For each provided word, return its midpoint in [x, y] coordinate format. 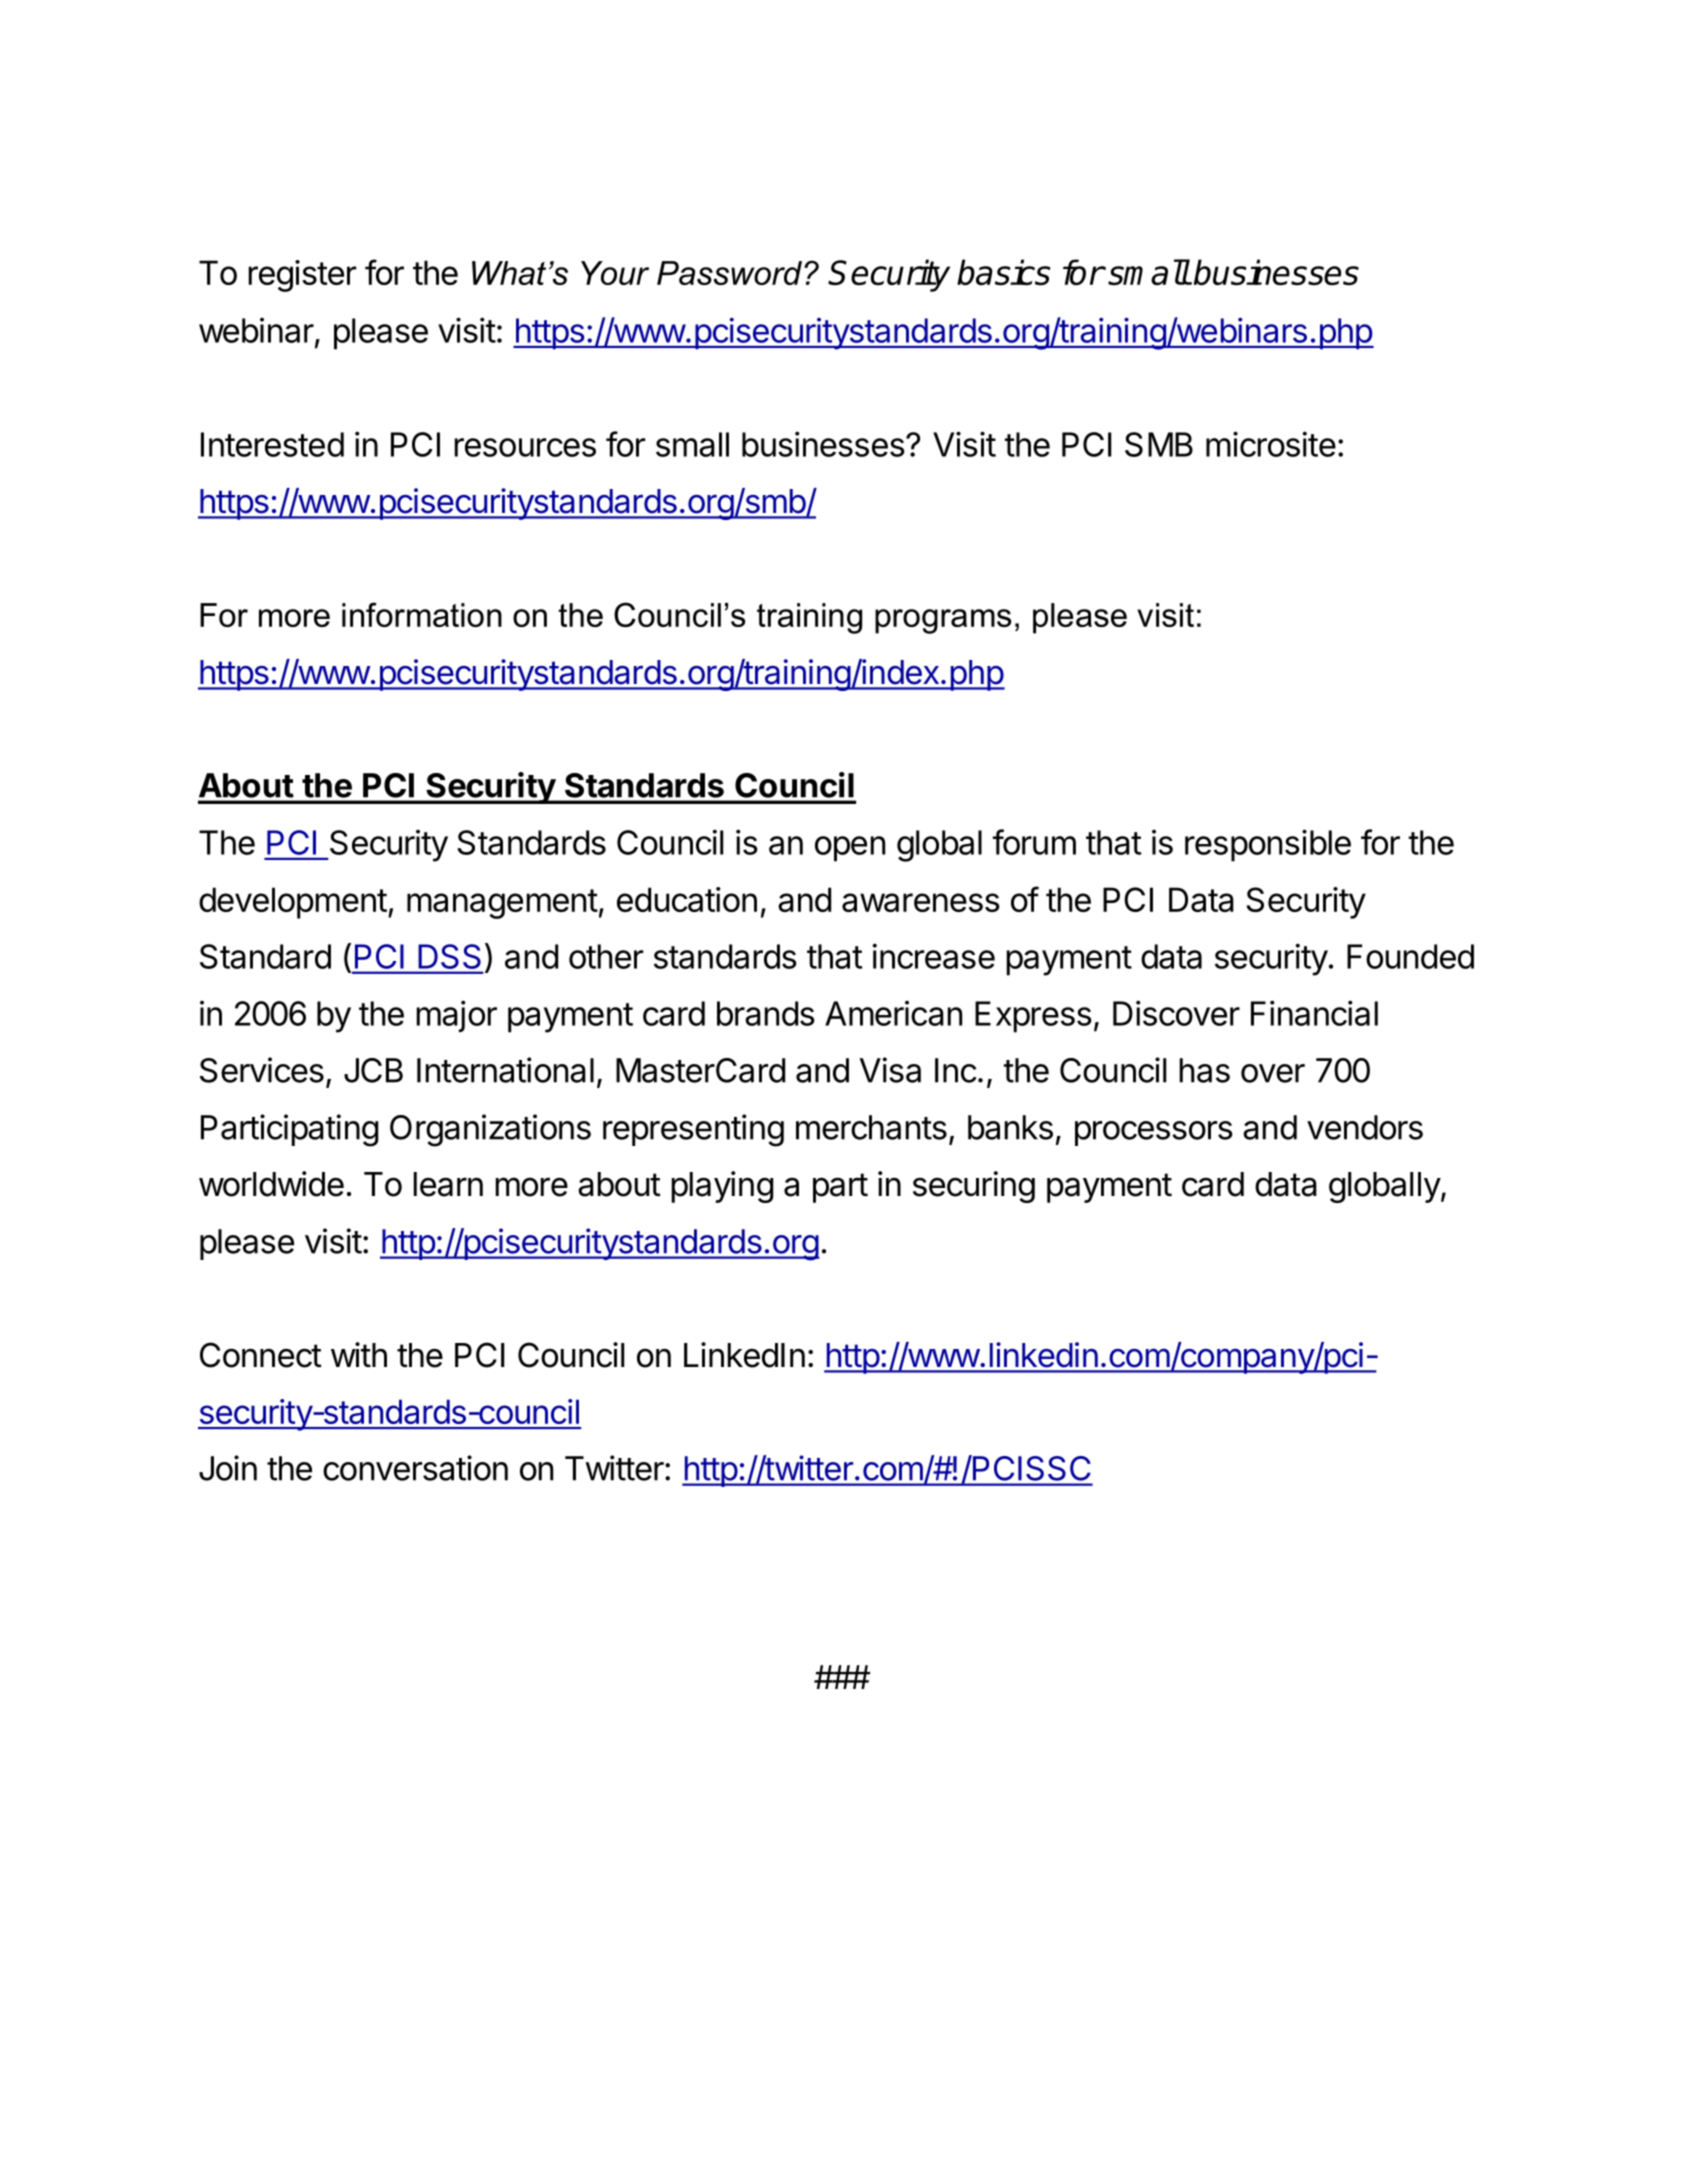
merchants [871, 1127]
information [422, 614]
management [502, 904]
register [302, 276]
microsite [1271, 444]
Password [729, 273]
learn [448, 1184]
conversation [415, 1468]
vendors [1365, 1127]
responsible [1268, 845]
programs [943, 621]
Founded [1410, 956]
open [850, 849]
